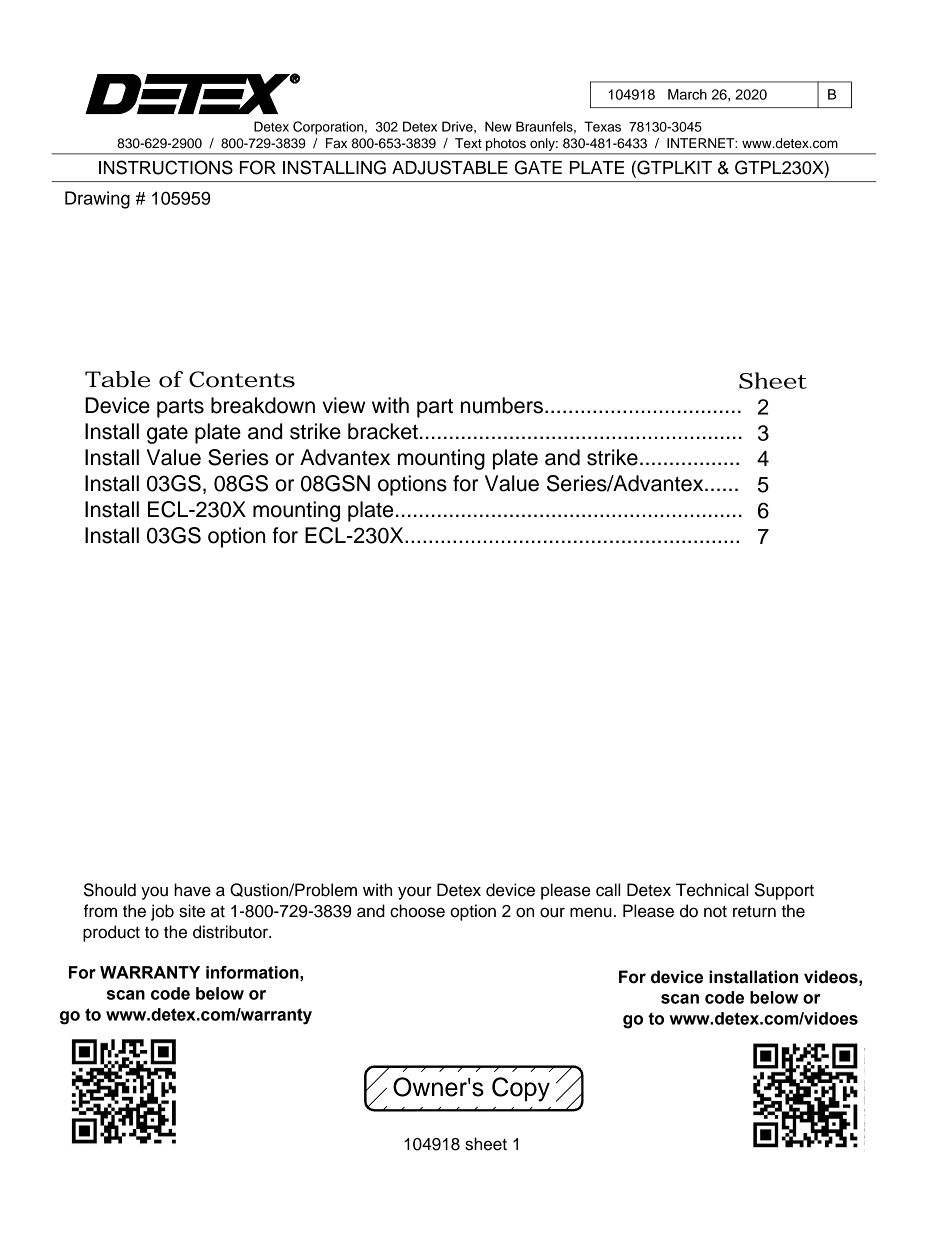  What do you see at coordinates (192, 890) in the screenshot?
I see `have` at bounding box center [192, 890].
